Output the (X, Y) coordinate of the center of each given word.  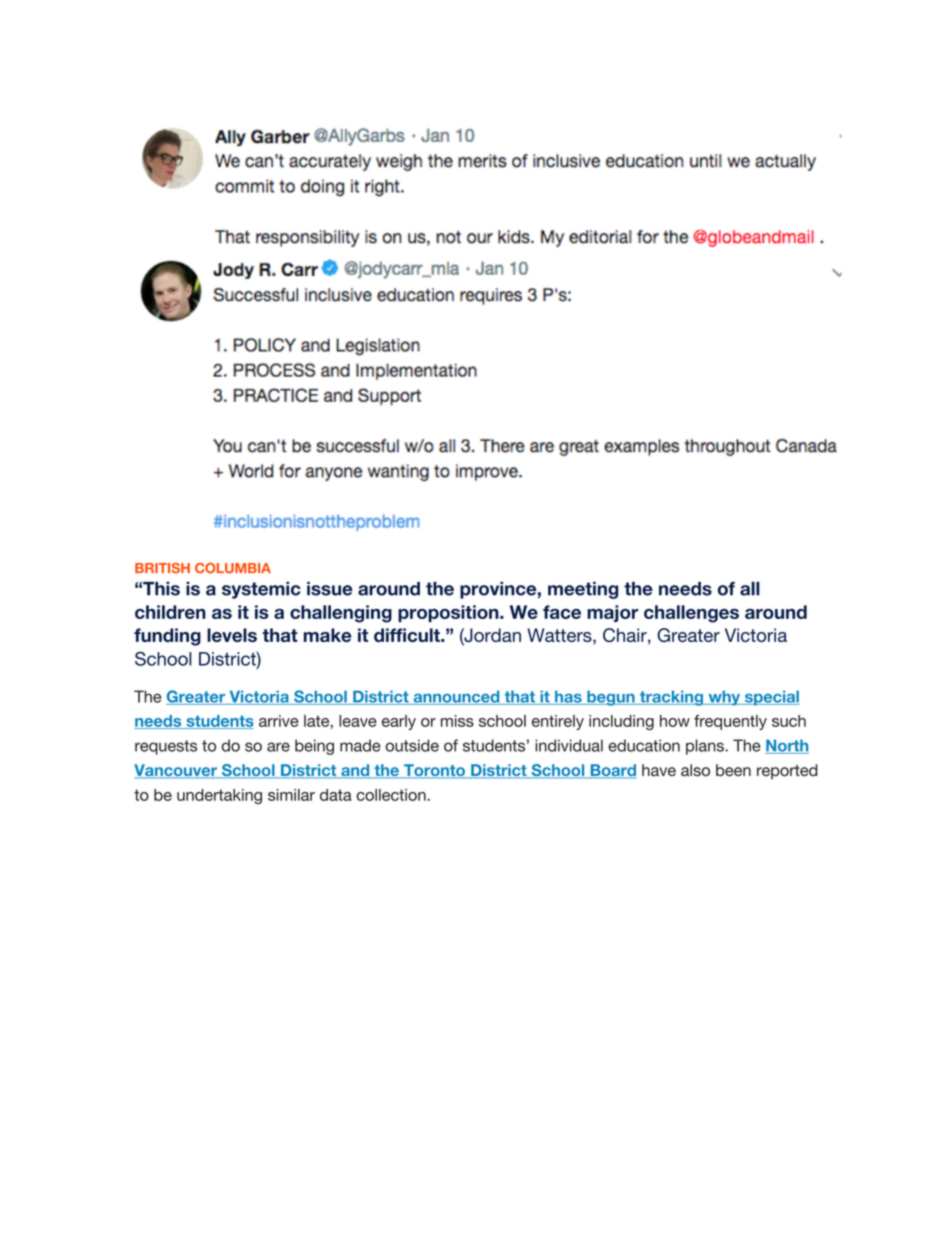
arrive (279, 721)
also (695, 770)
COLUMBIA (233, 568)
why (724, 698)
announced (456, 698)
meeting (583, 590)
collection (392, 795)
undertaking (219, 796)
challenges (691, 614)
